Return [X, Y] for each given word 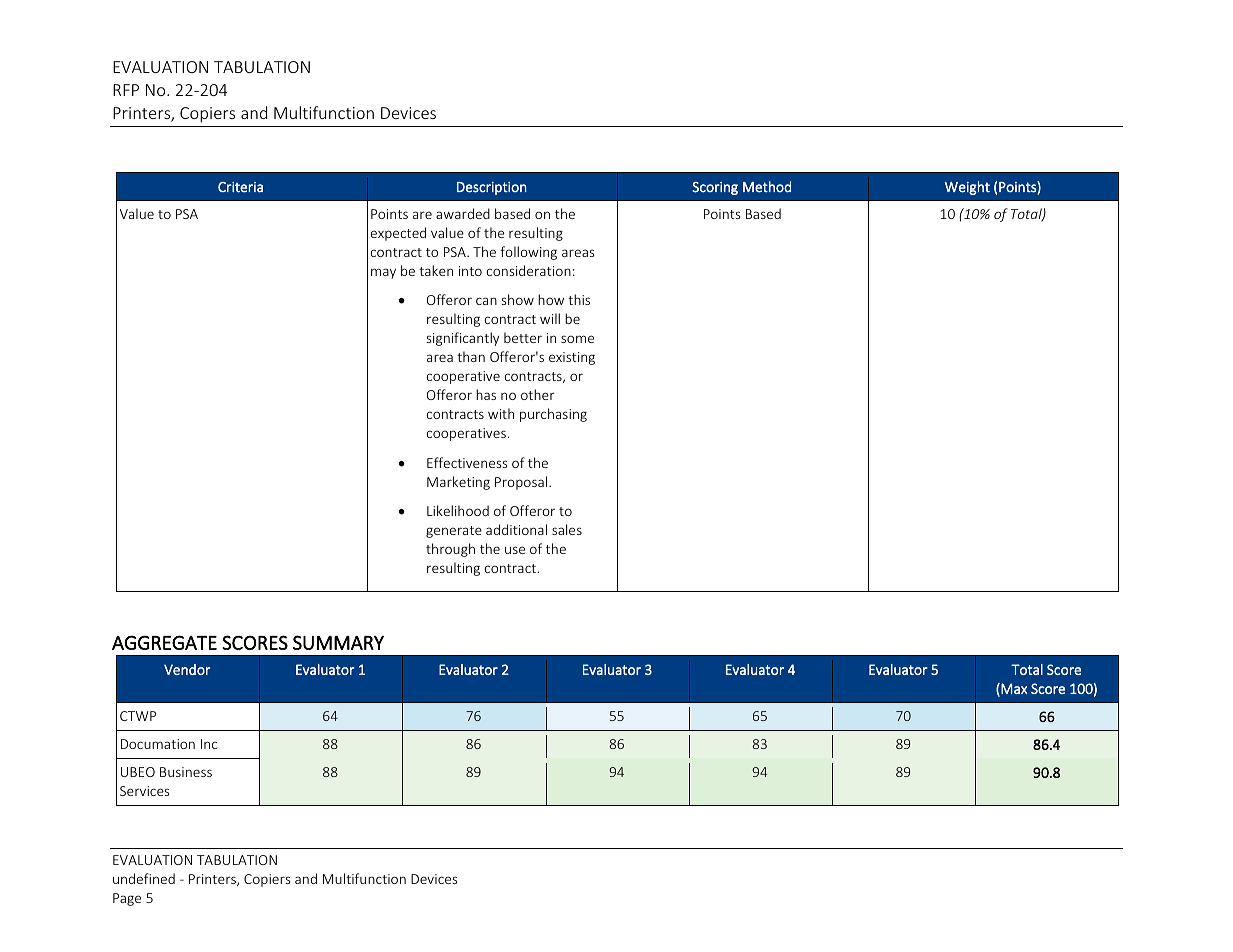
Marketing [458, 483]
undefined [144, 878]
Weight [967, 188]
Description [491, 188]
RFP [126, 90]
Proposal [521, 483]
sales [567, 529]
